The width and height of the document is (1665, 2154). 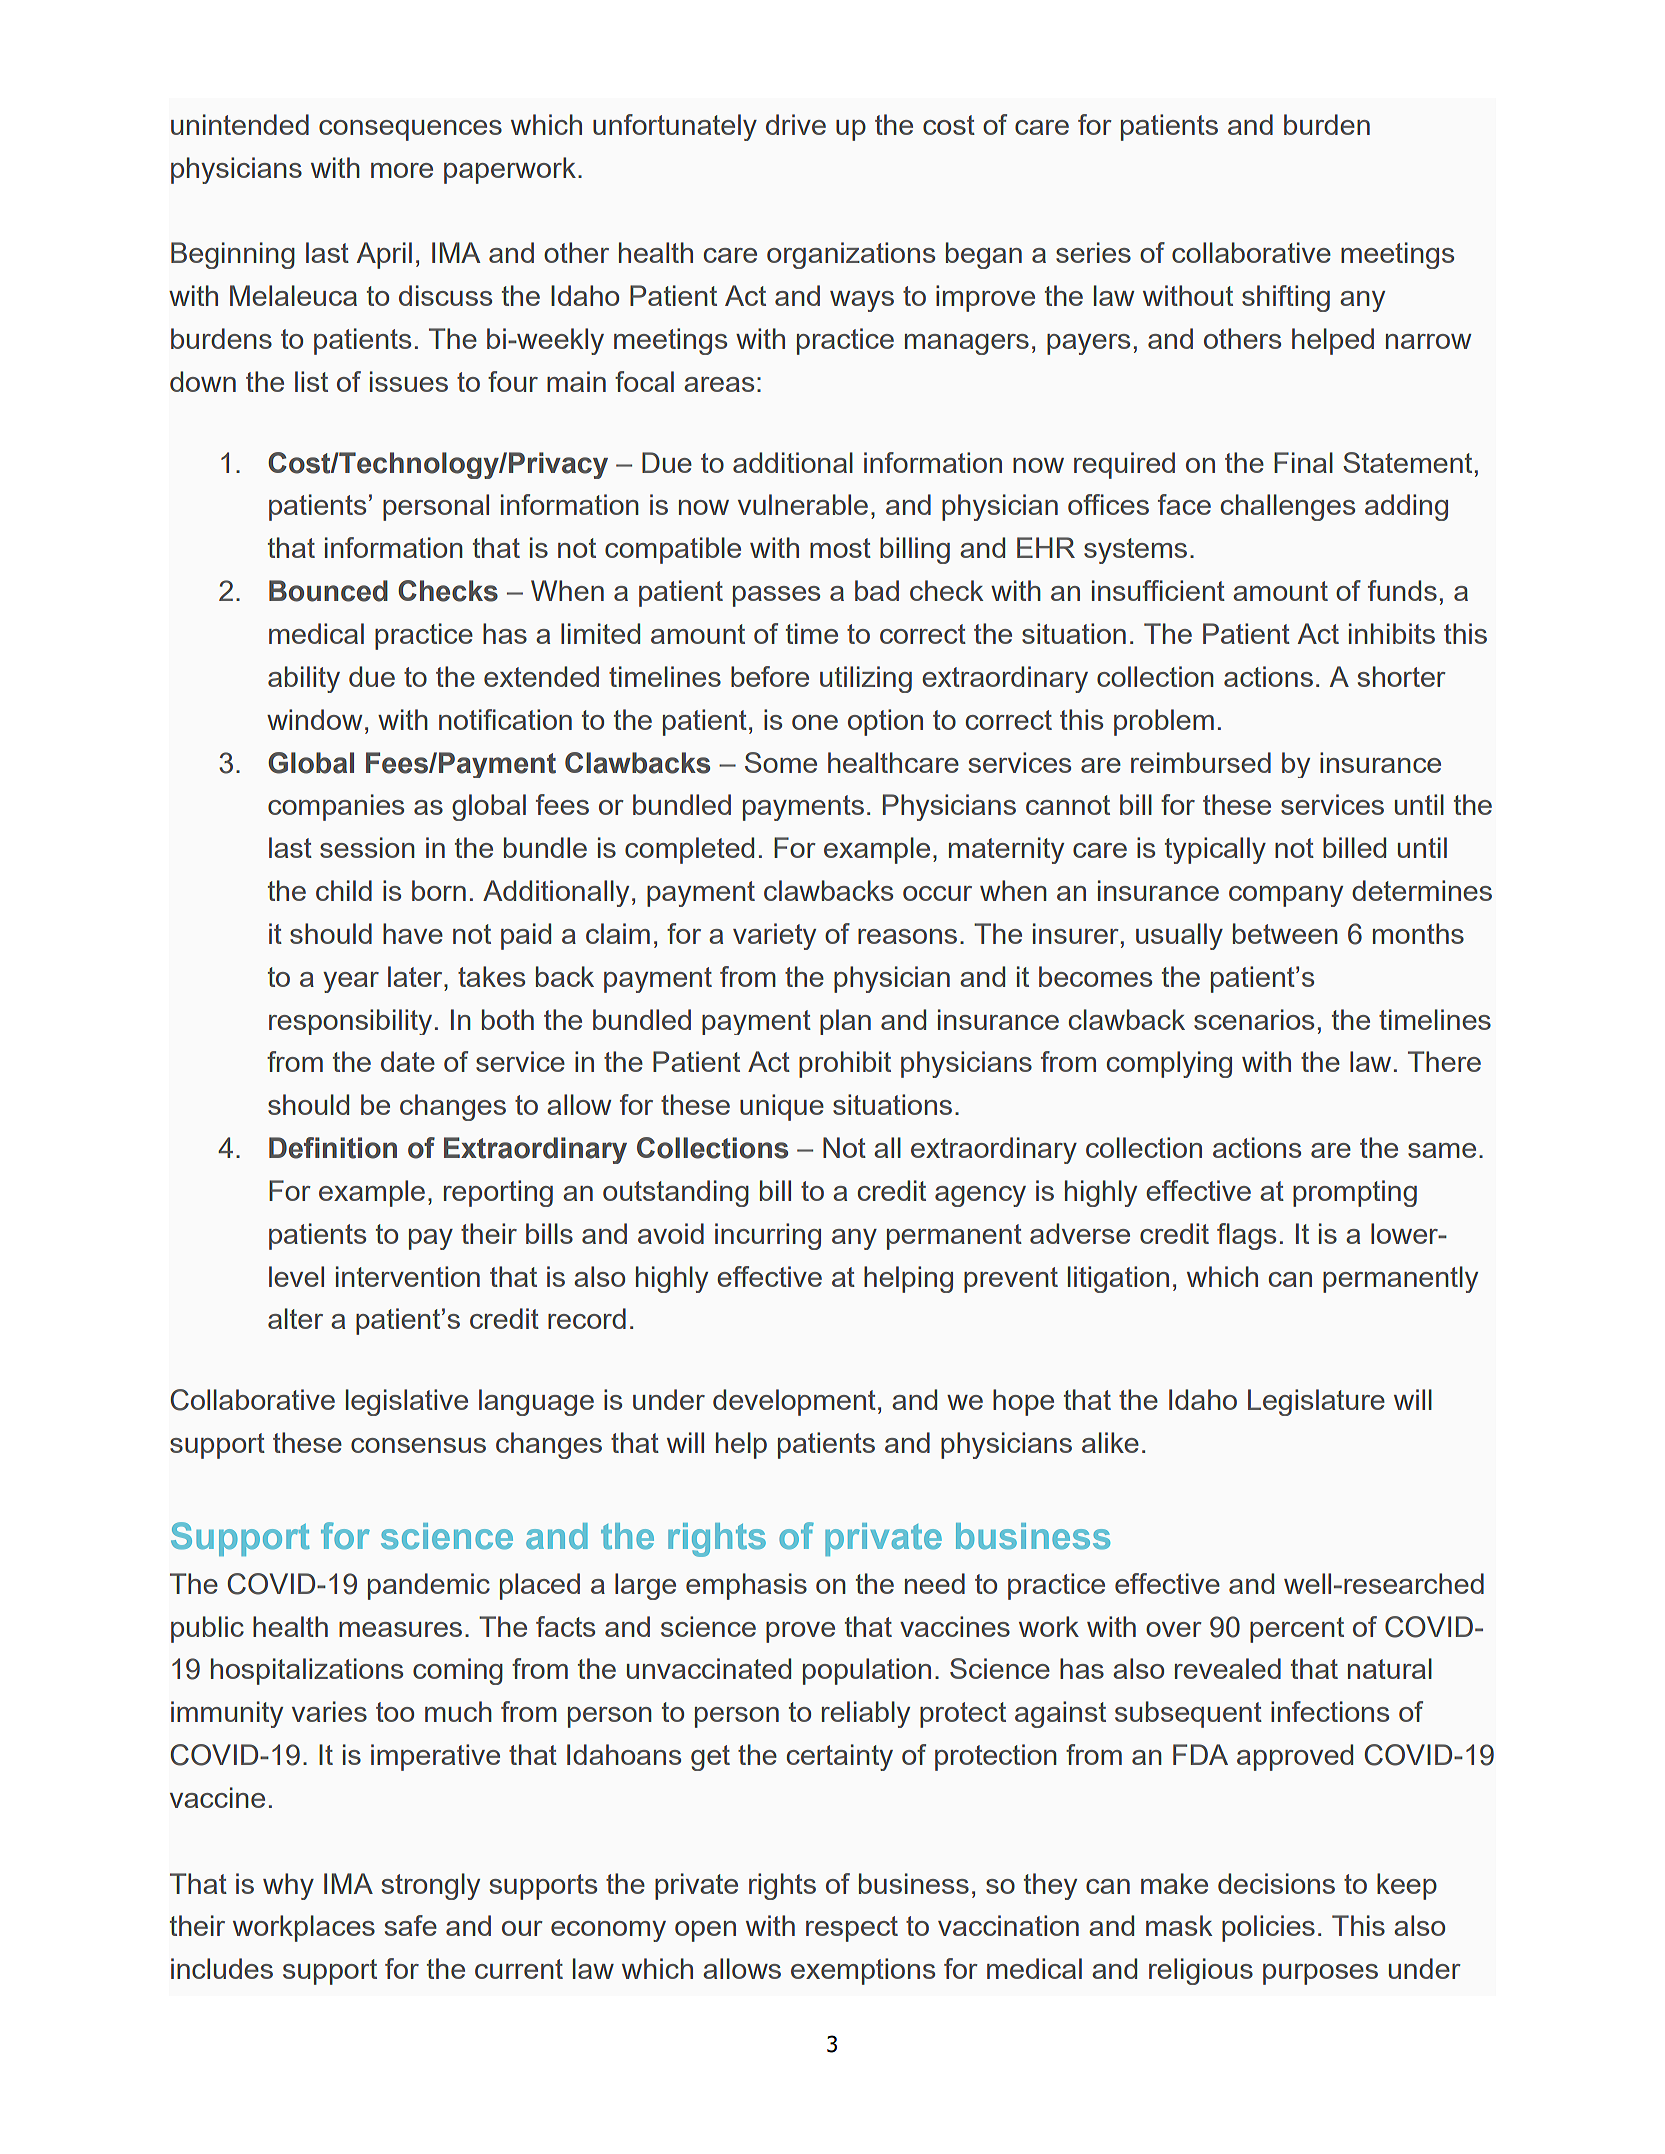 What do you see at coordinates (402, 170) in the document?
I see `more` at bounding box center [402, 170].
